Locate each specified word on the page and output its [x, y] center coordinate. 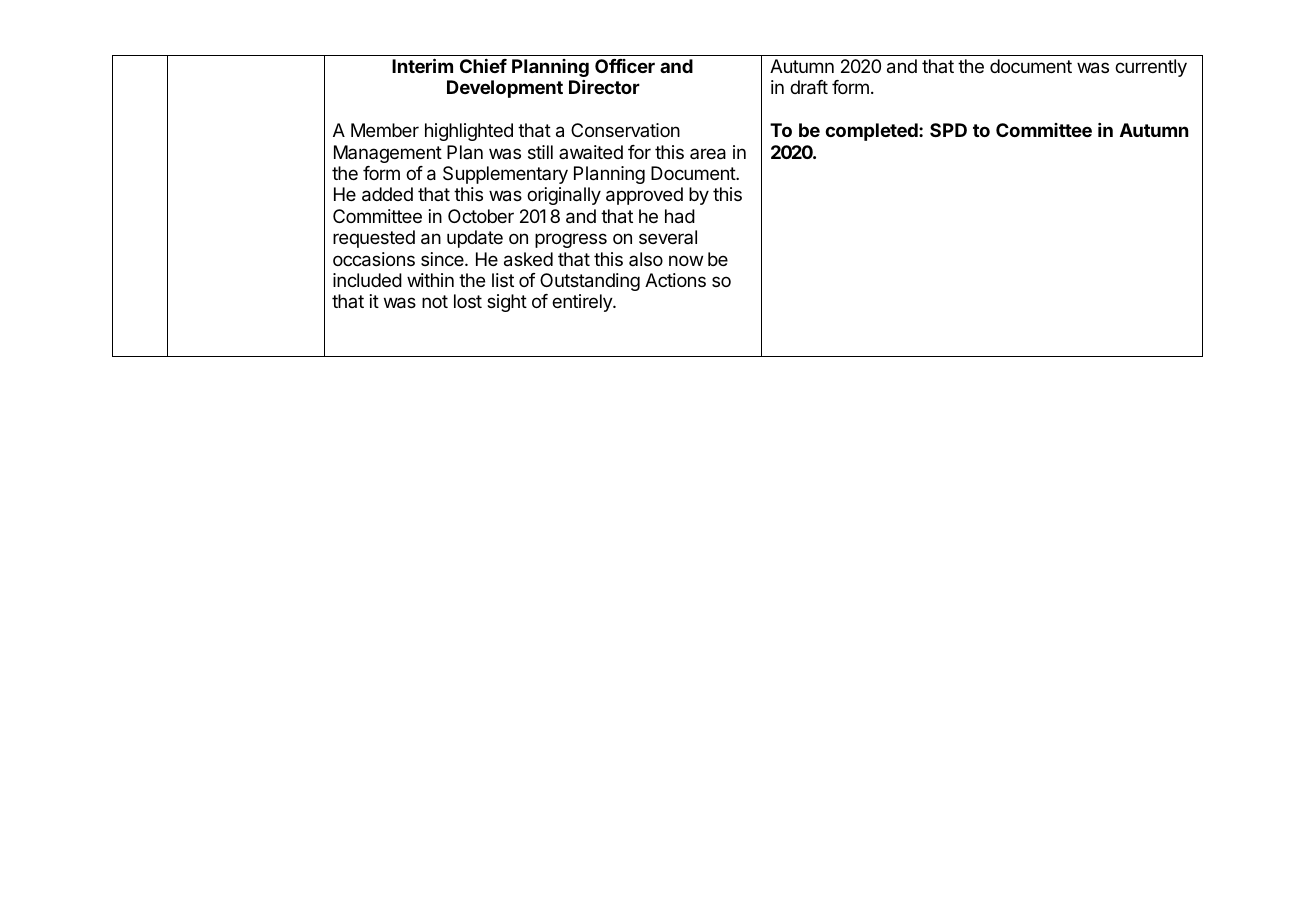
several [668, 237]
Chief [483, 66]
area [708, 154]
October [481, 216]
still [540, 152]
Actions [675, 280]
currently [1151, 68]
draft [809, 87]
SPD [948, 130]
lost [468, 301]
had [680, 216]
